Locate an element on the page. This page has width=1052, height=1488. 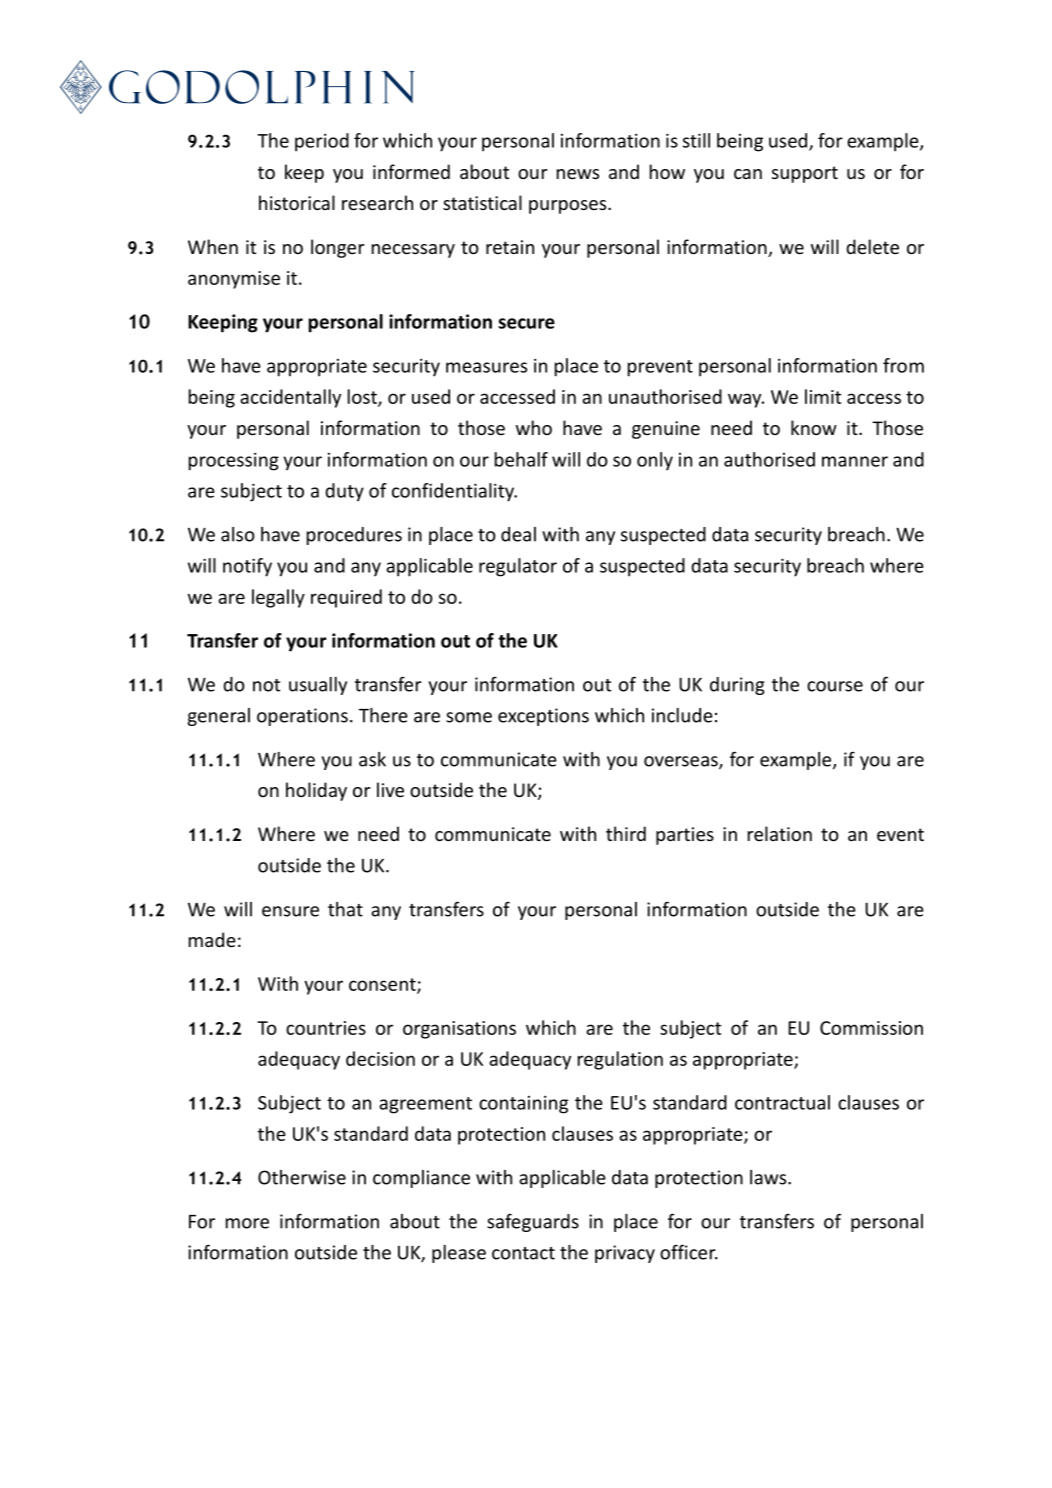
news is located at coordinates (578, 174).
